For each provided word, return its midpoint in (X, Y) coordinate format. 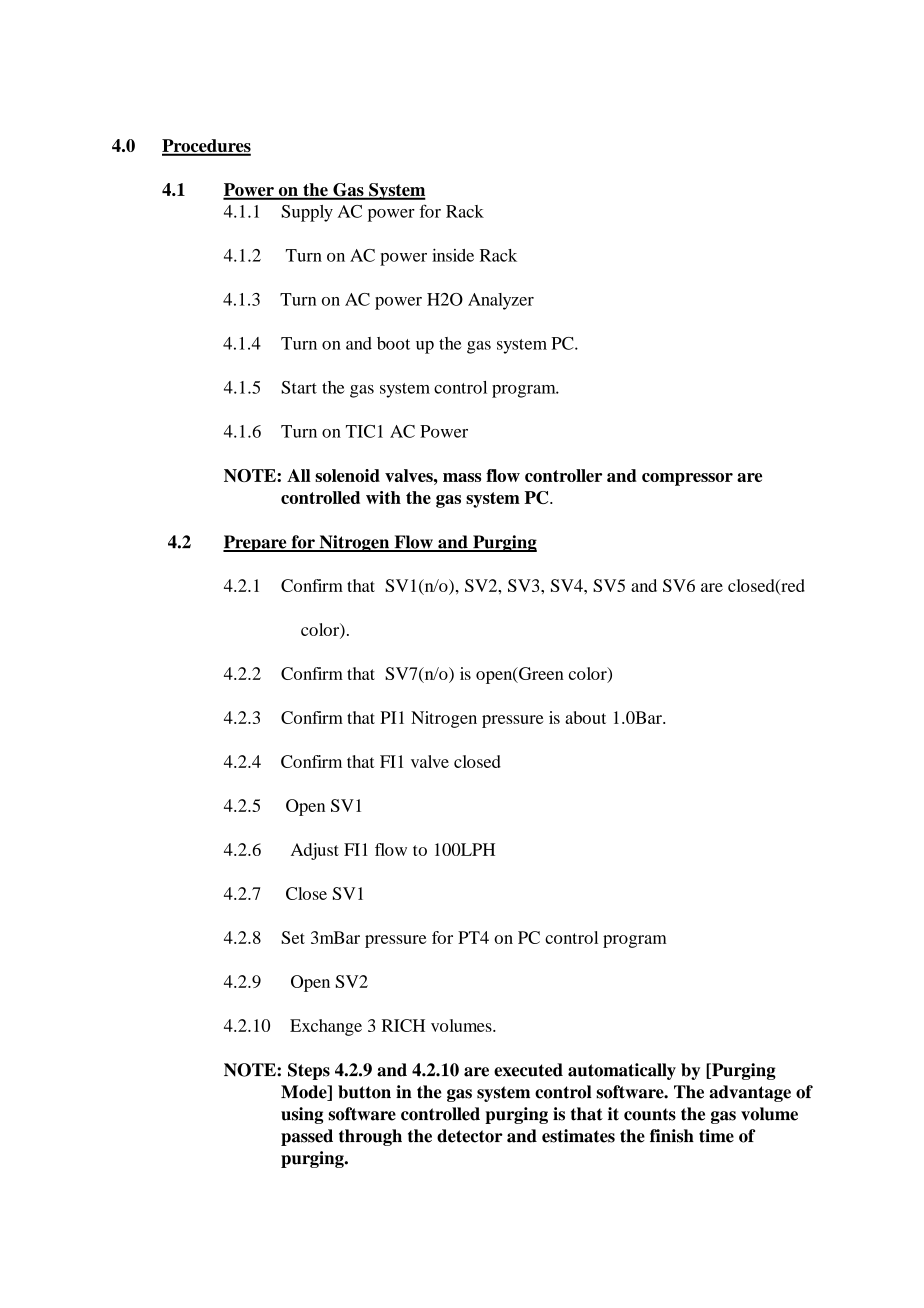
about (585, 717)
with (383, 497)
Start (299, 387)
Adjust (315, 851)
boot (393, 343)
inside (453, 255)
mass (462, 477)
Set (293, 937)
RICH (403, 1025)
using (302, 1115)
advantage (750, 1093)
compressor (687, 479)
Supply (307, 213)
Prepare (256, 543)
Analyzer (501, 301)
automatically (622, 1071)
